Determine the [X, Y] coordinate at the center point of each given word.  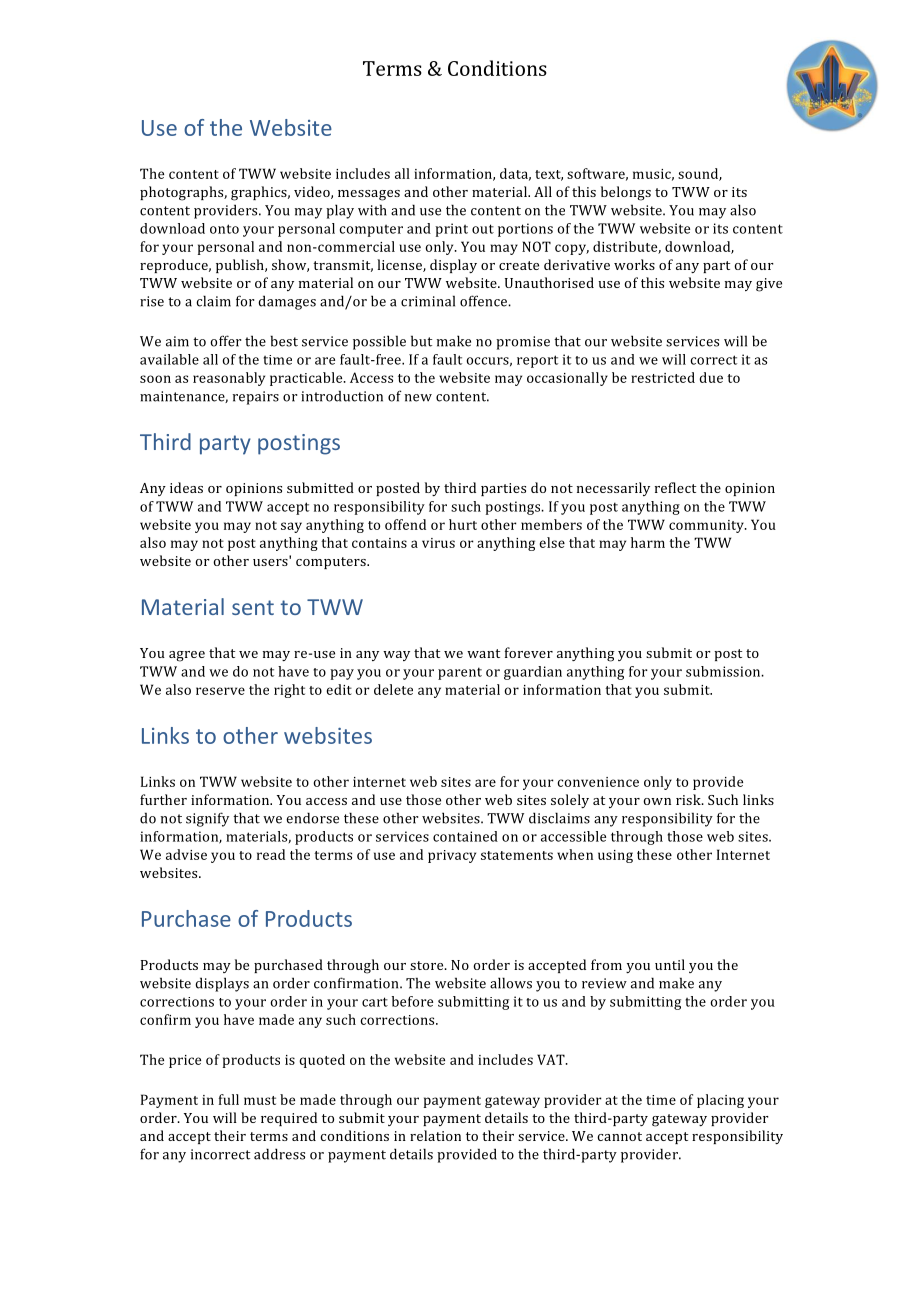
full [229, 1099]
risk [689, 799]
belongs [626, 193]
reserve [220, 691]
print [451, 230]
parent [460, 673]
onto [224, 229]
